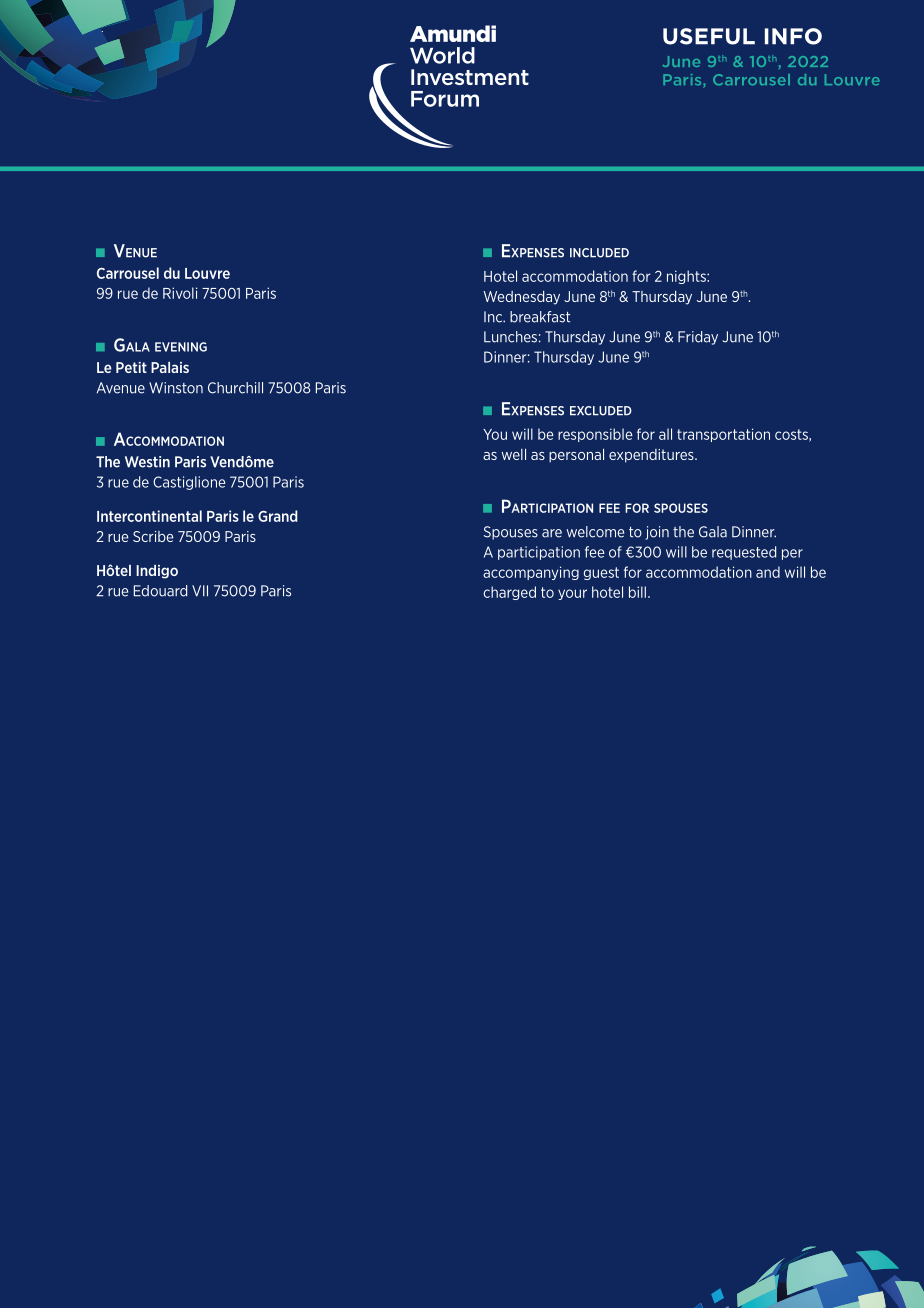 The image size is (924, 1308). Describe the element at coordinates (709, 36) in the screenshot. I see `USEFUL` at that location.
